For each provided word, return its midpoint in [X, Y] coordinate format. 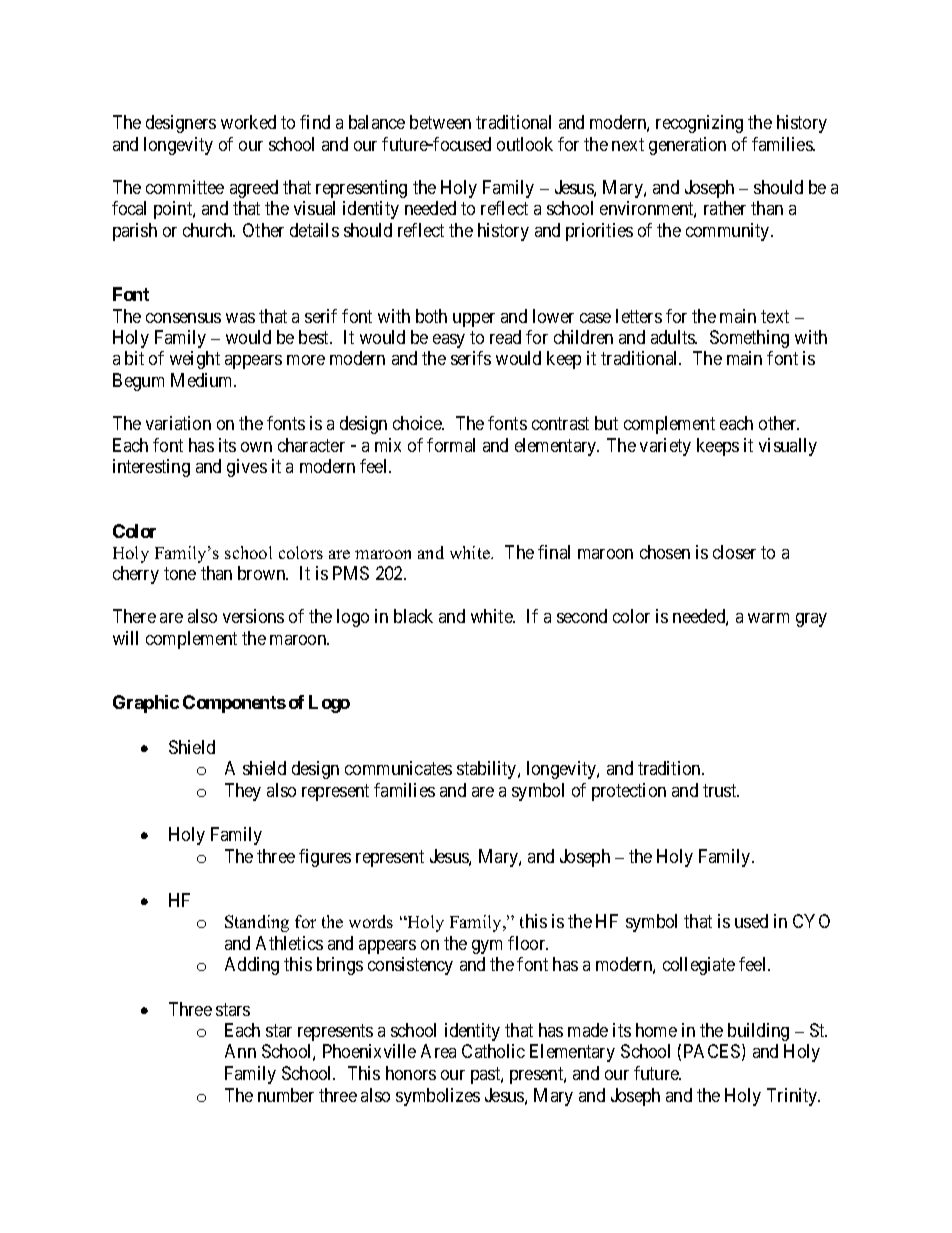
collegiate [699, 966]
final [554, 552]
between [440, 122]
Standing [257, 923]
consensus [183, 318]
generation [687, 146]
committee [185, 187]
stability [488, 770]
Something [749, 339]
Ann [240, 1051]
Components [234, 704]
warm [768, 618]
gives [247, 468]
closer [734, 552]
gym [487, 947]
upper [474, 320]
